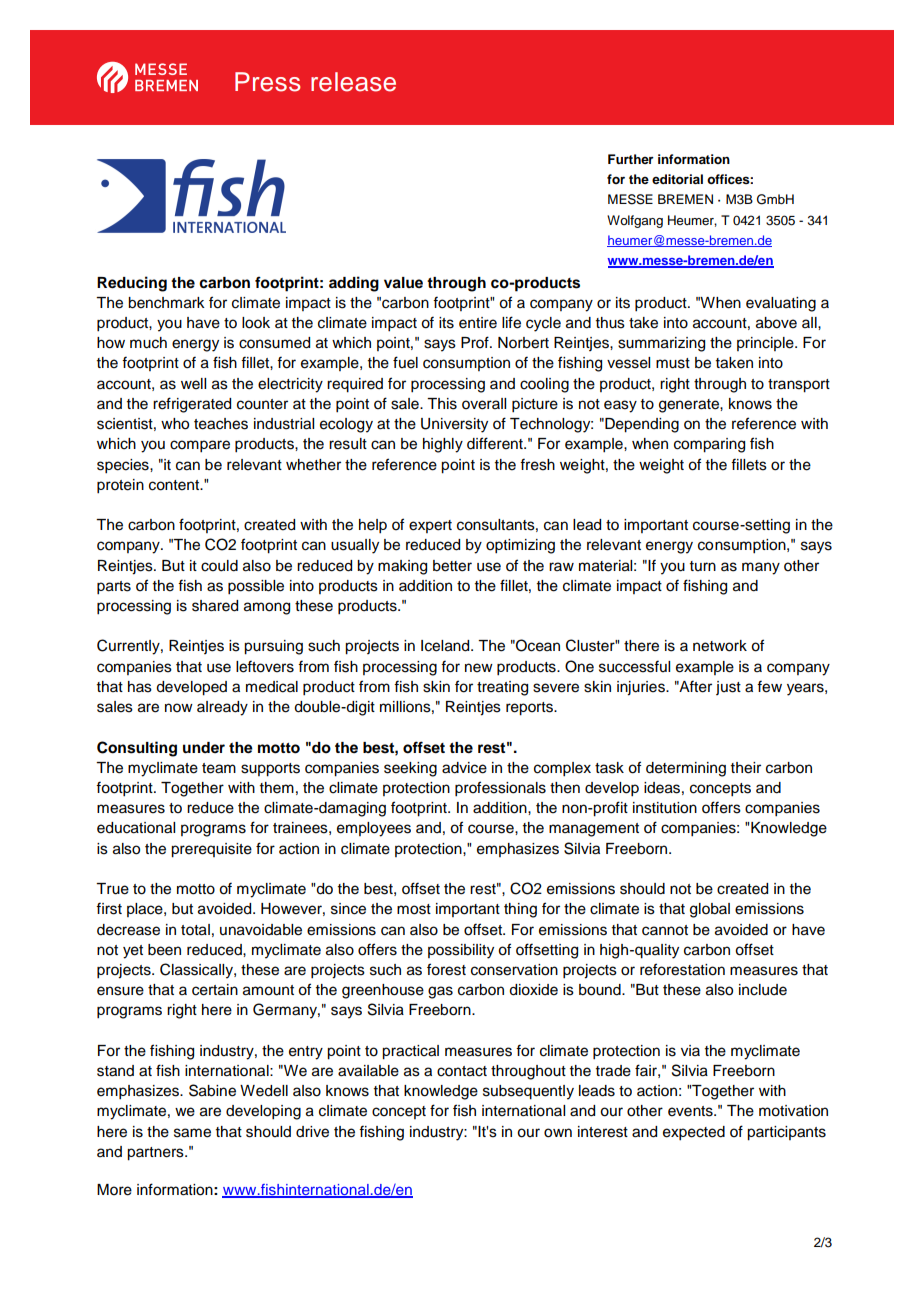  What do you see at coordinates (461, 951) in the screenshot?
I see `possibility` at bounding box center [461, 951].
